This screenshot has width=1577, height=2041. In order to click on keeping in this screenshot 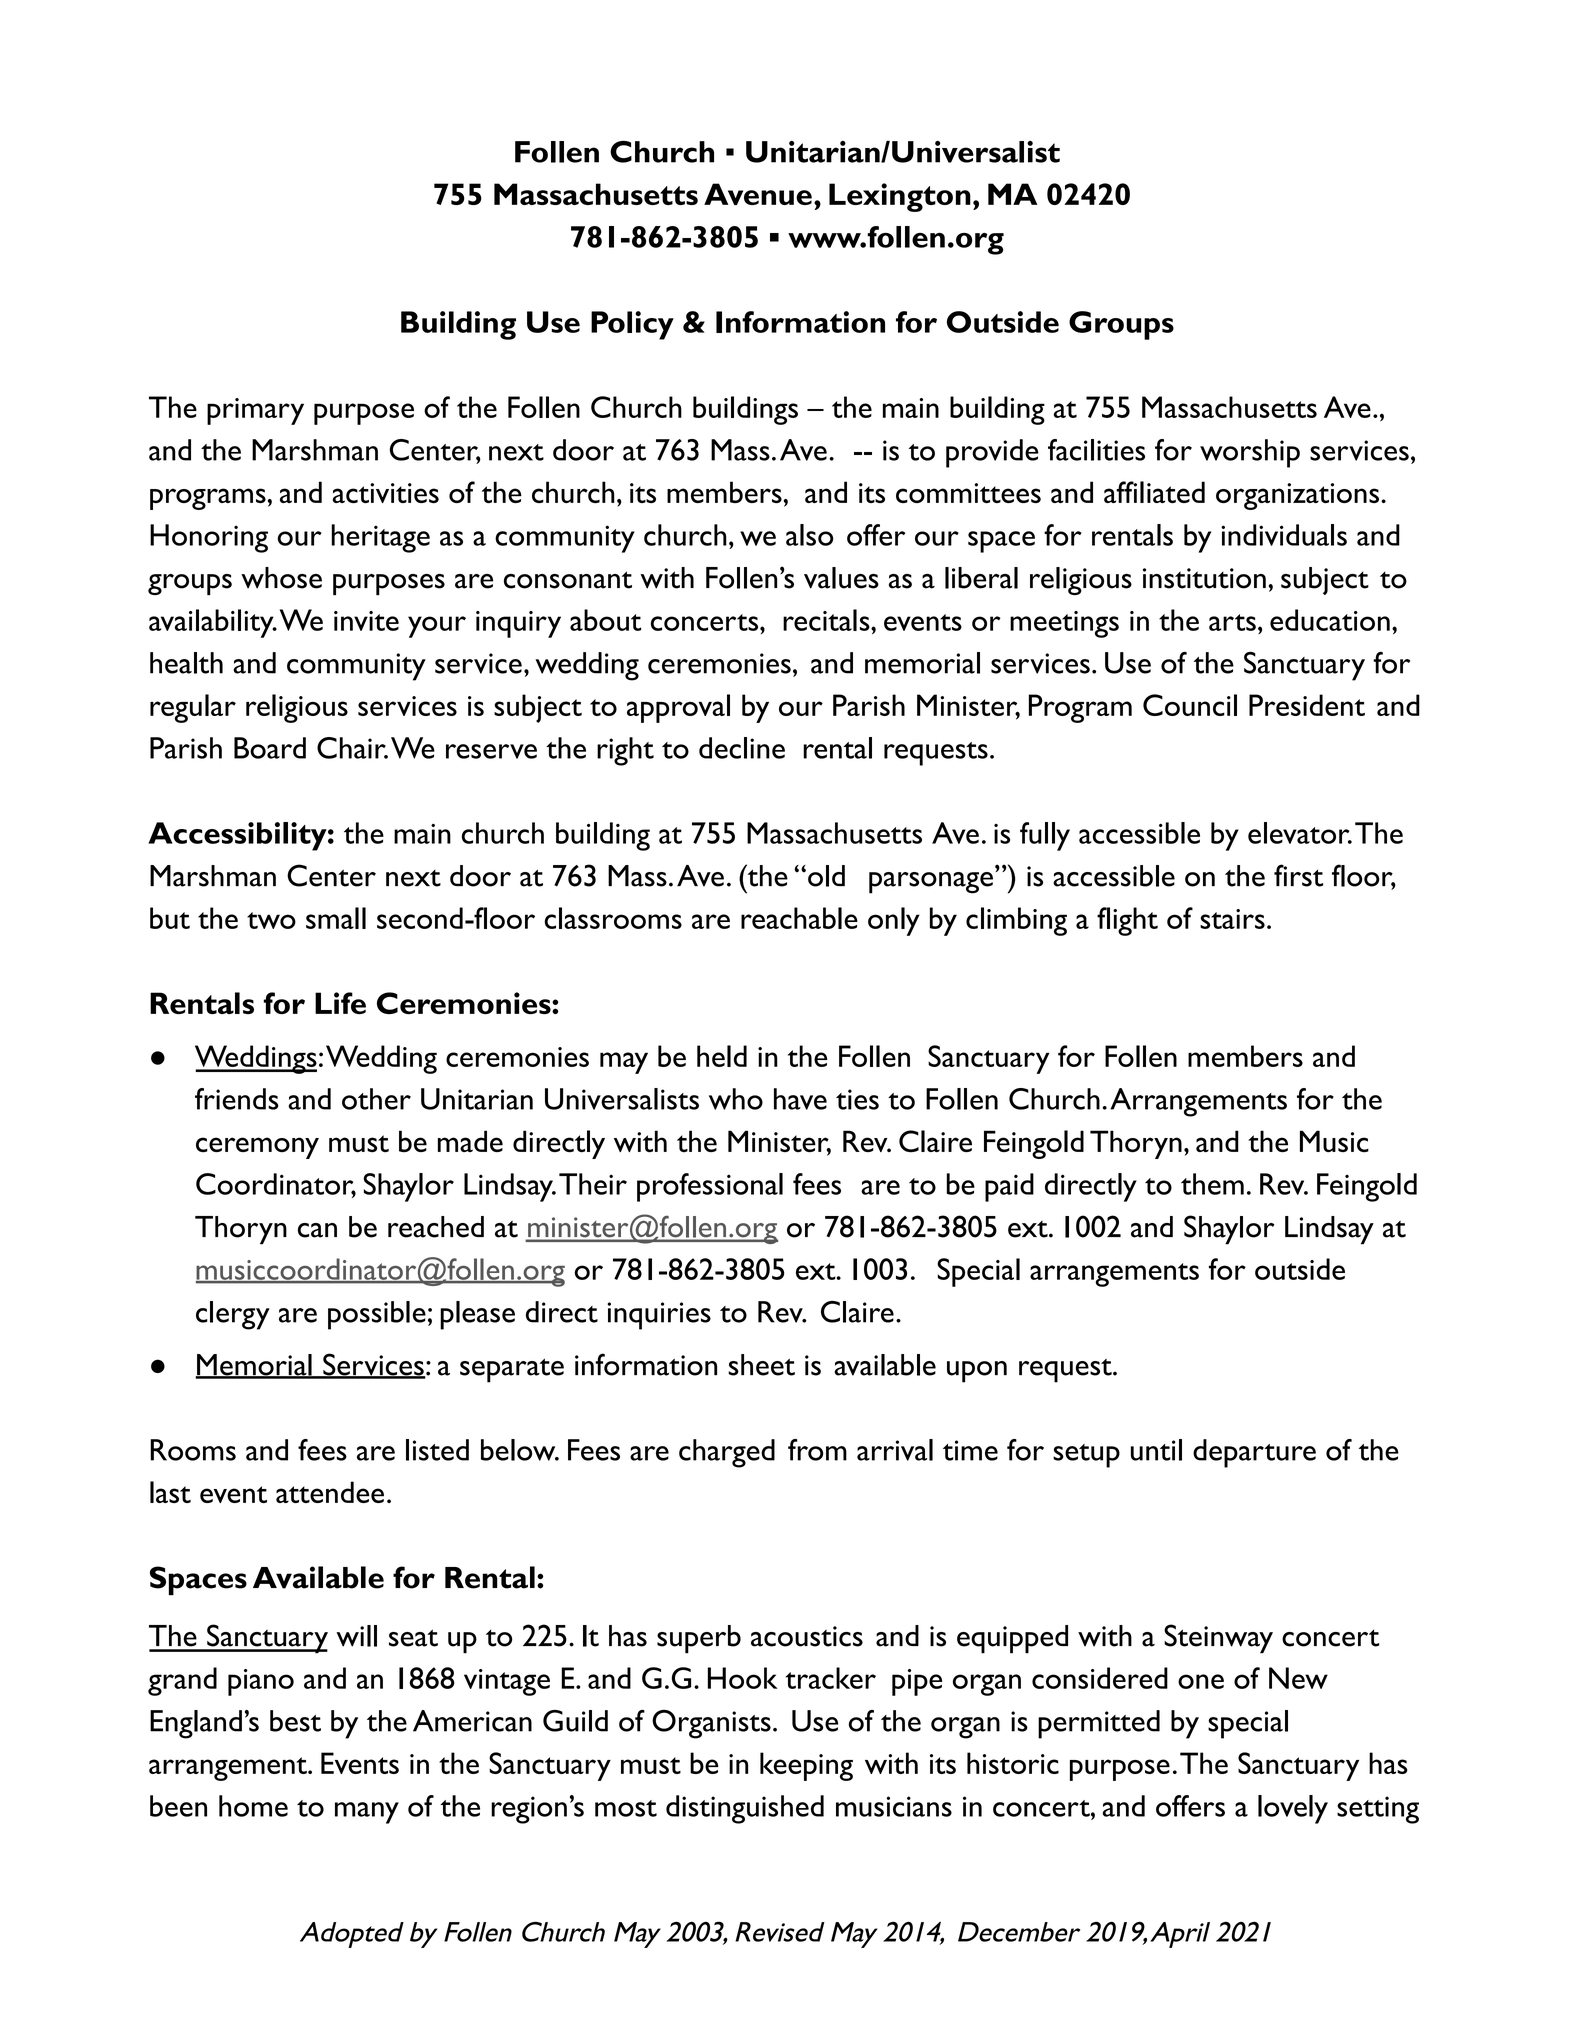, I will do `click(806, 1766)`.
